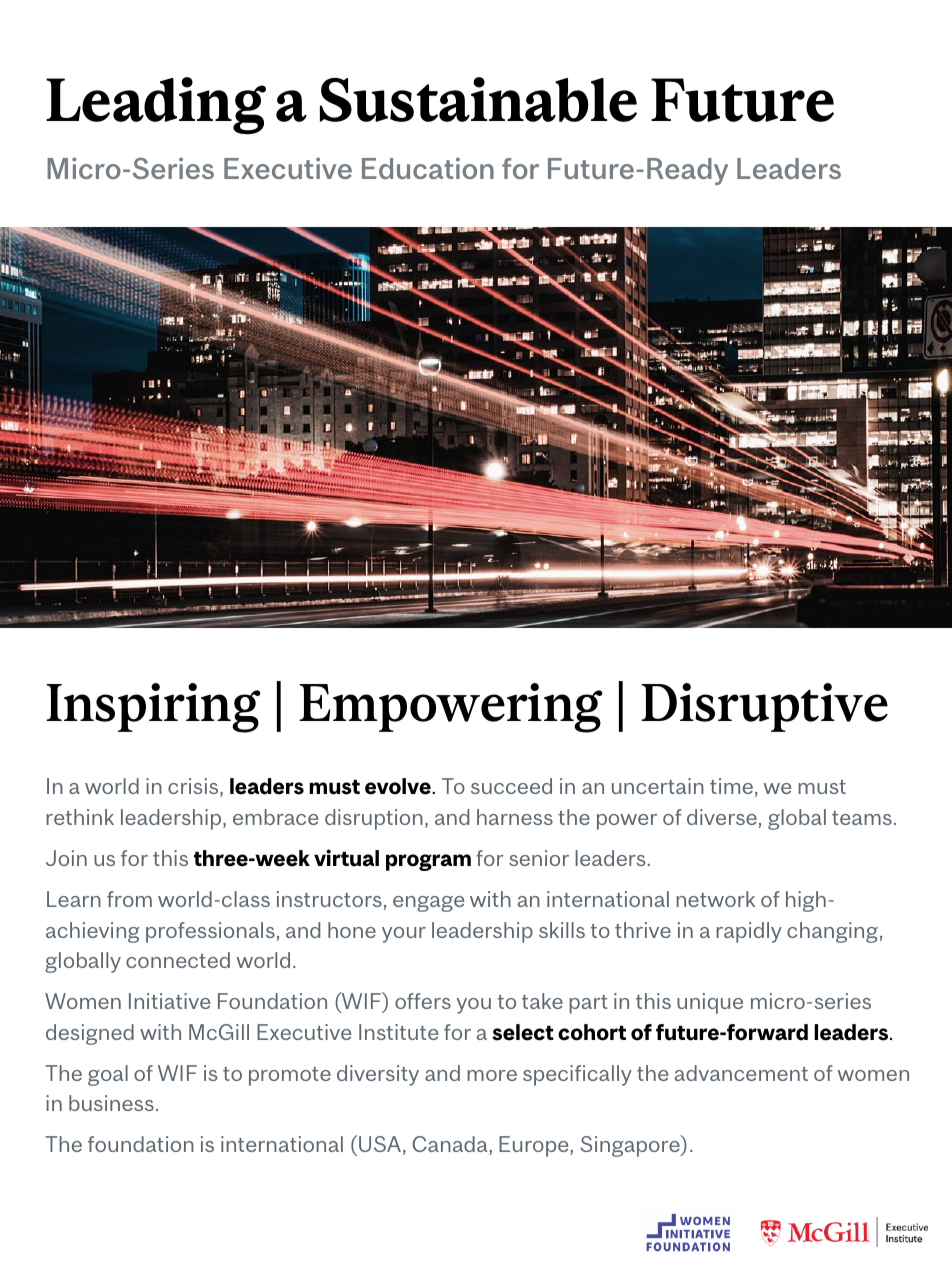 This document has width=952, height=1270. Describe the element at coordinates (156, 106) in the document. I see `Leading` at that location.
